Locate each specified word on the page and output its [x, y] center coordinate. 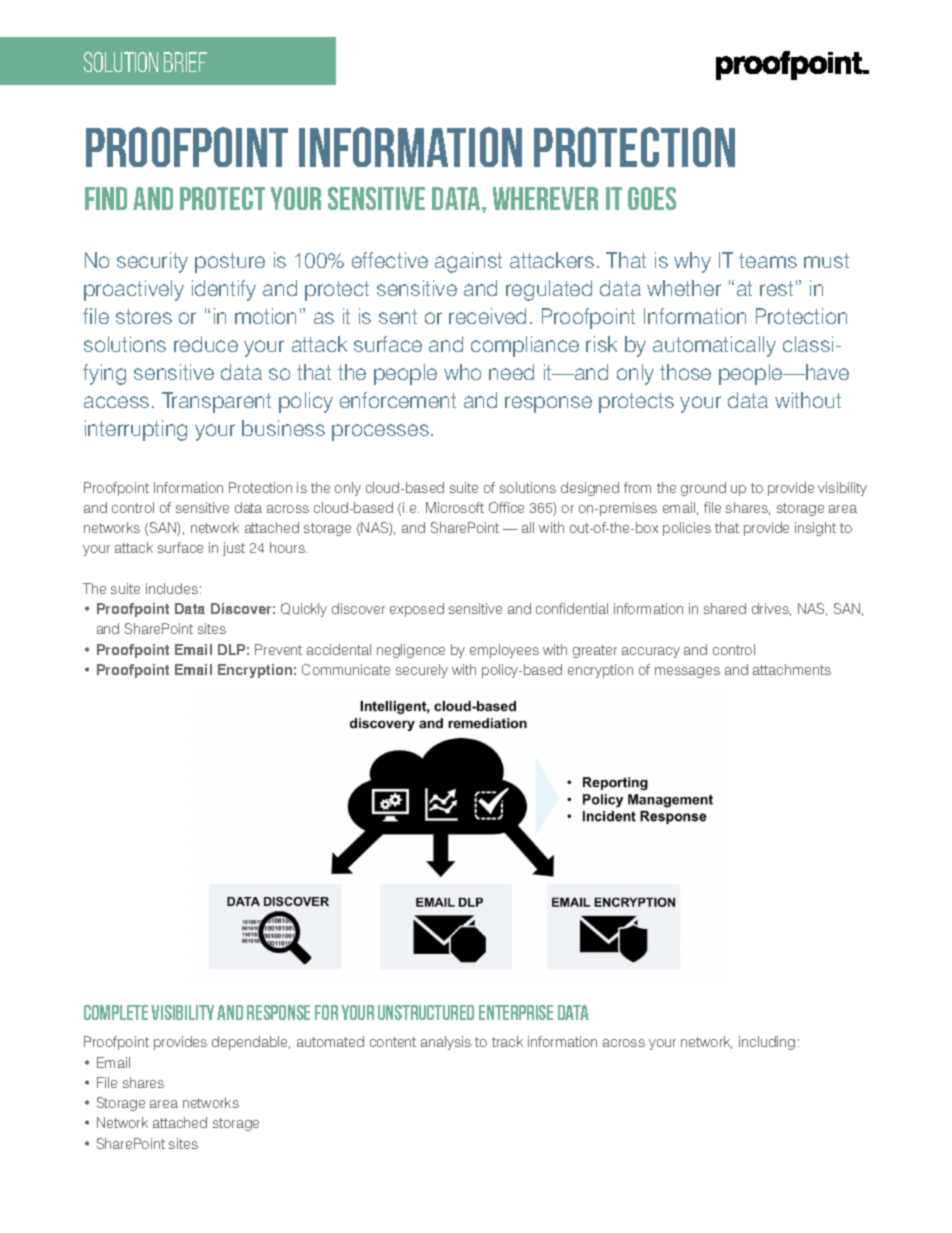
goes [652, 198]
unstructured [426, 1012]
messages [687, 672]
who [462, 372]
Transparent [216, 402]
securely [422, 671]
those [685, 372]
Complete [116, 1012]
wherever [545, 198]
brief [185, 62]
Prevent [278, 649]
